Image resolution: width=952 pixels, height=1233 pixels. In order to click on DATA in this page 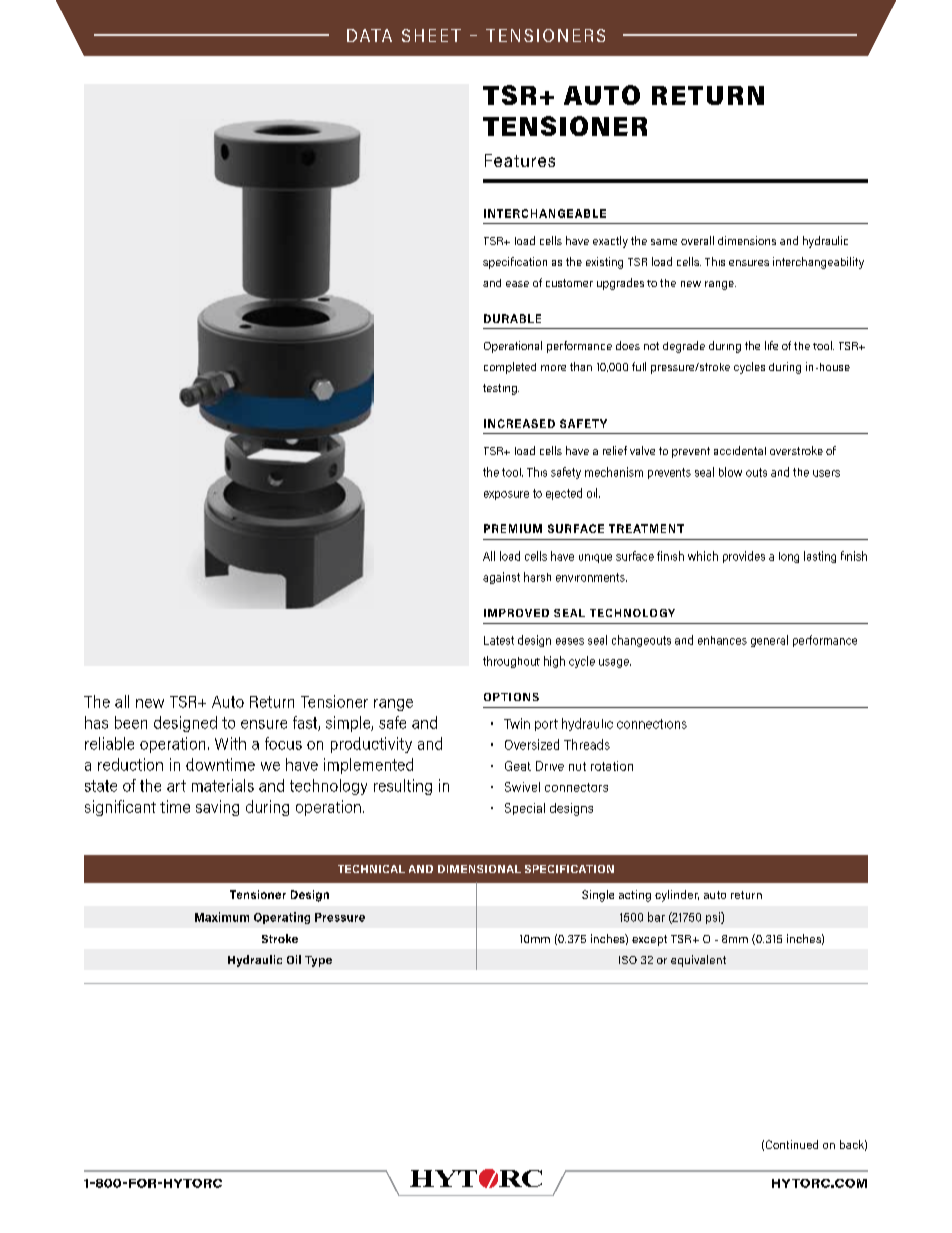, I will do `click(369, 35)`.
